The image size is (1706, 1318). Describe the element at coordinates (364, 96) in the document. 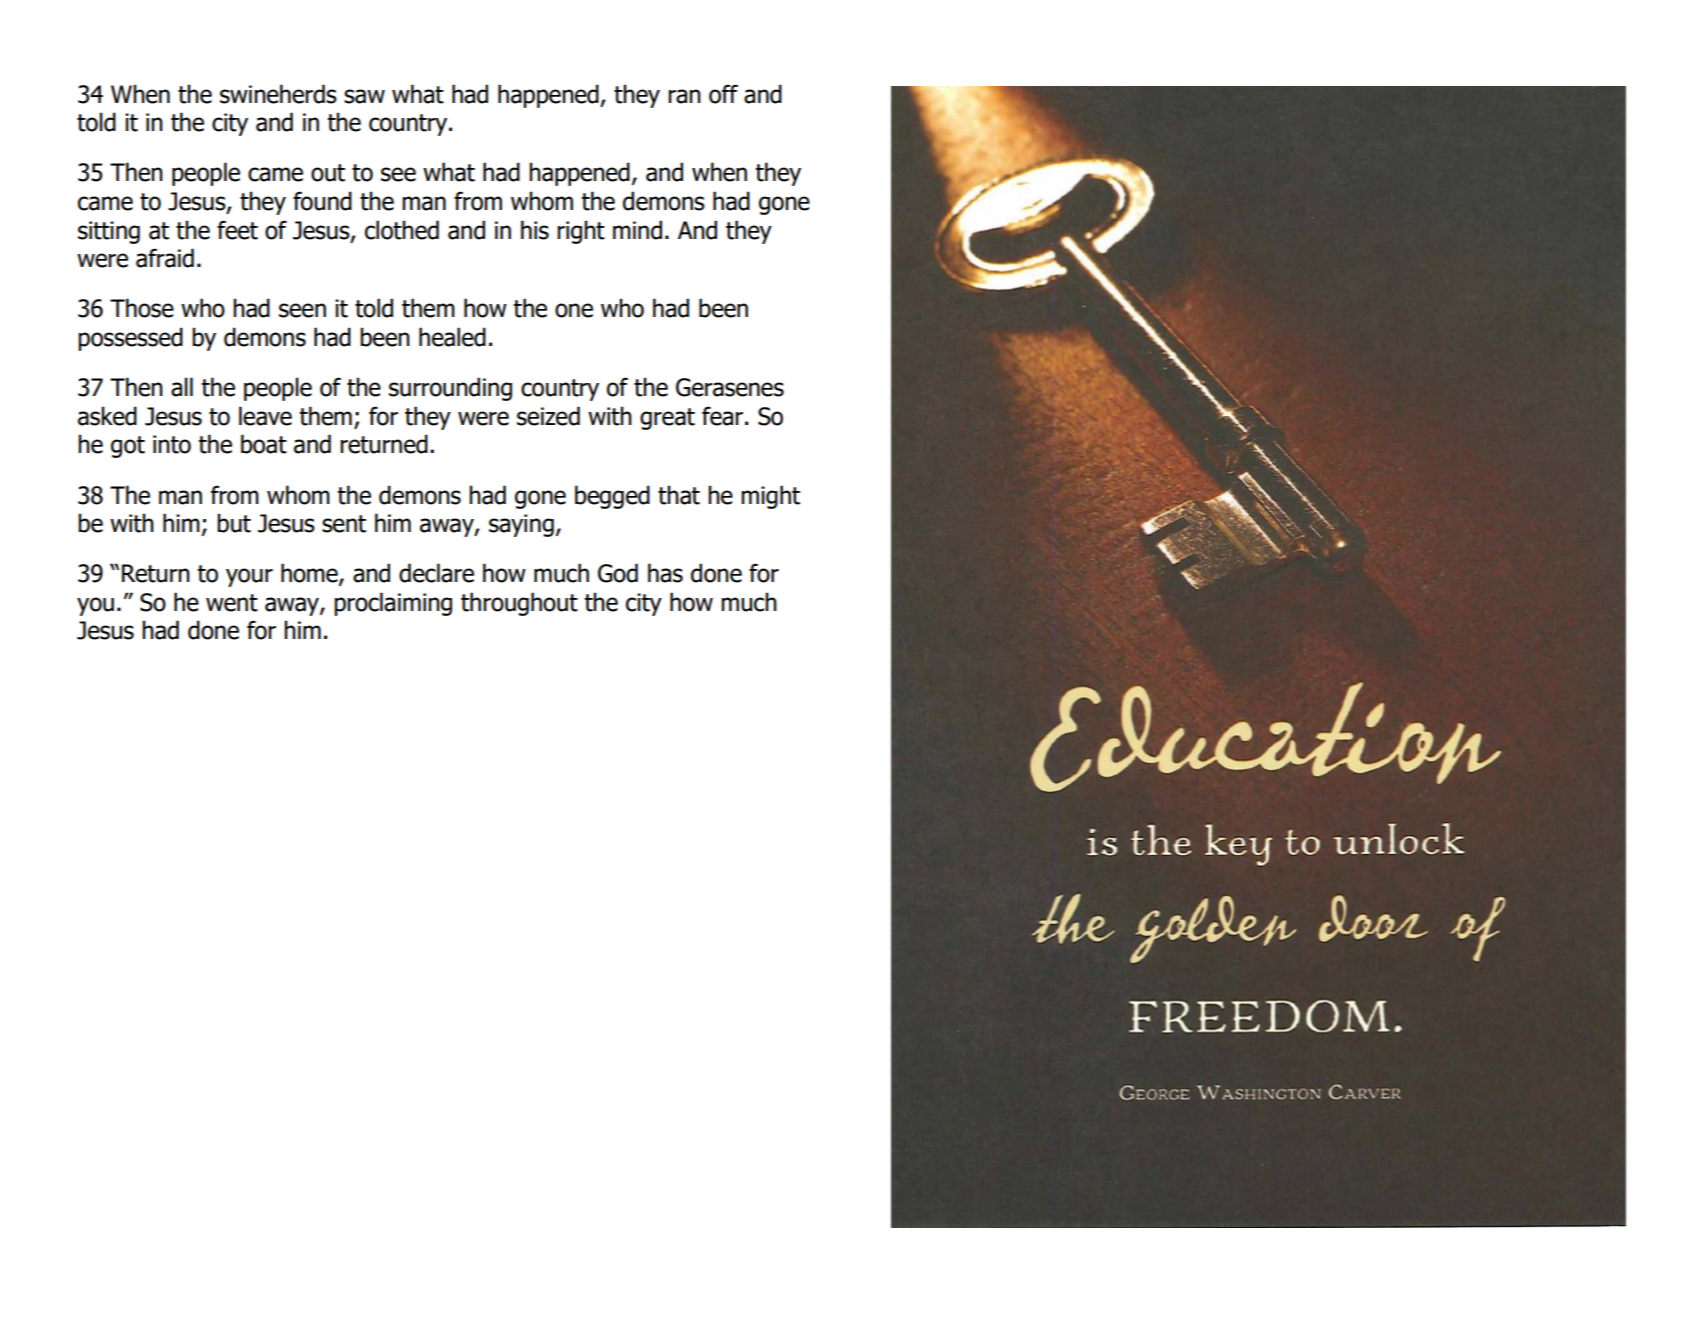

I see `saw` at that location.
